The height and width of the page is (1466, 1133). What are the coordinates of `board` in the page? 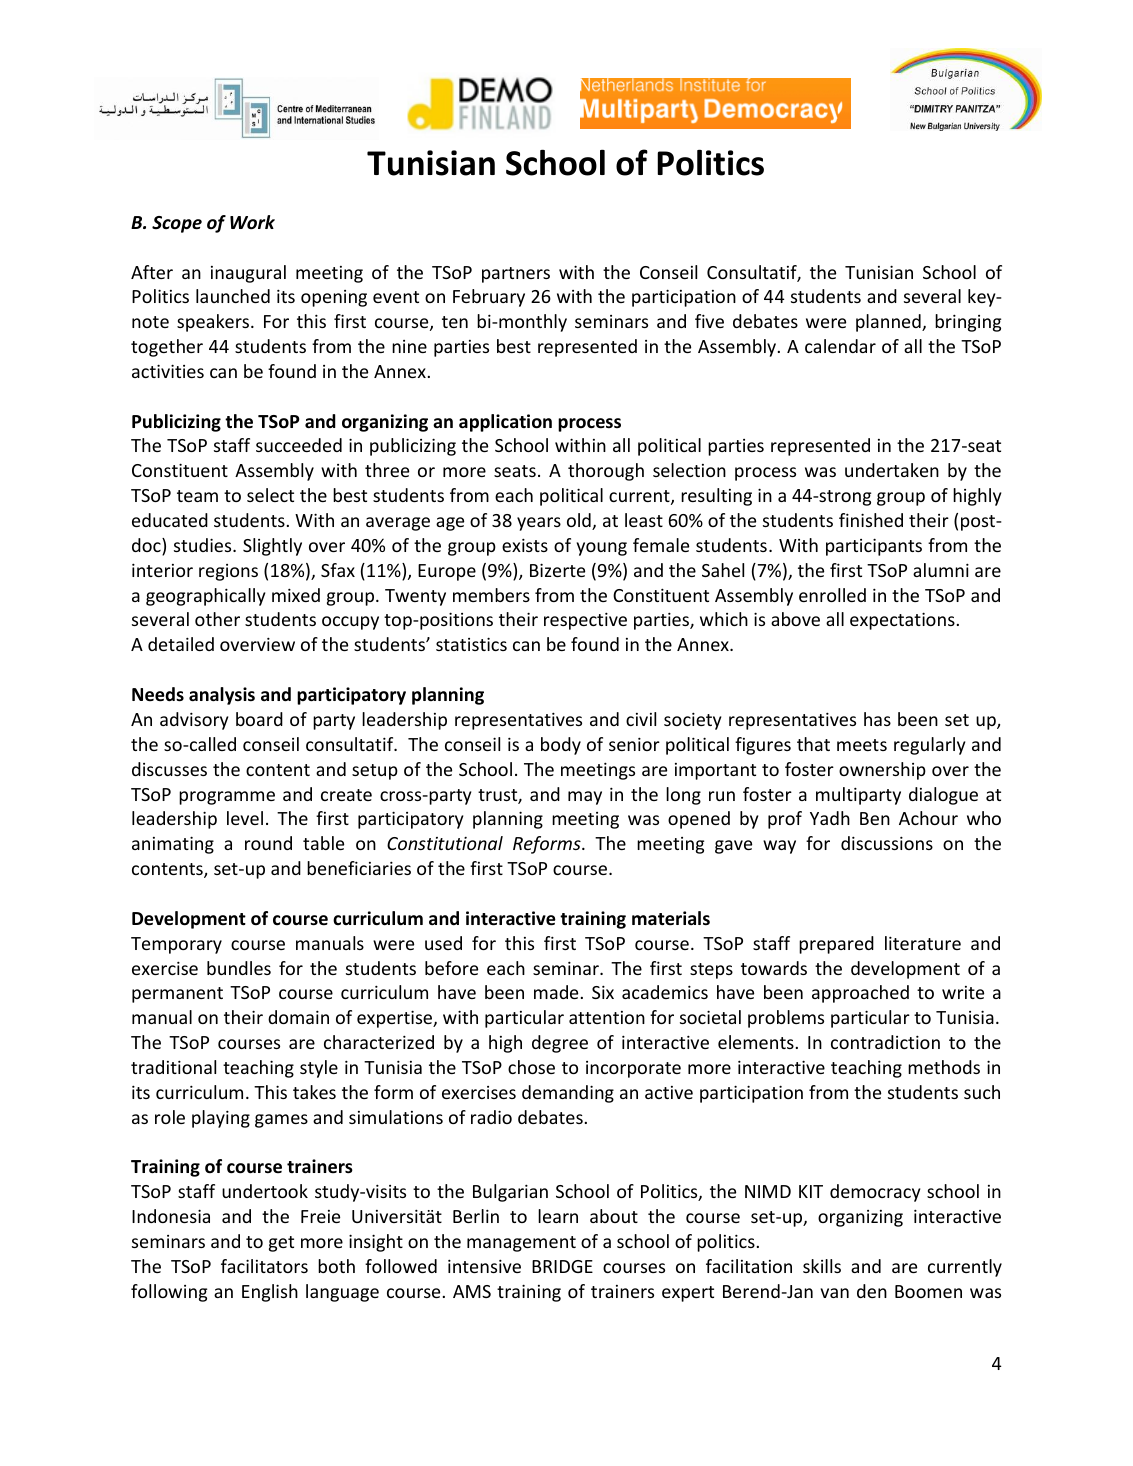 It's located at (259, 719).
